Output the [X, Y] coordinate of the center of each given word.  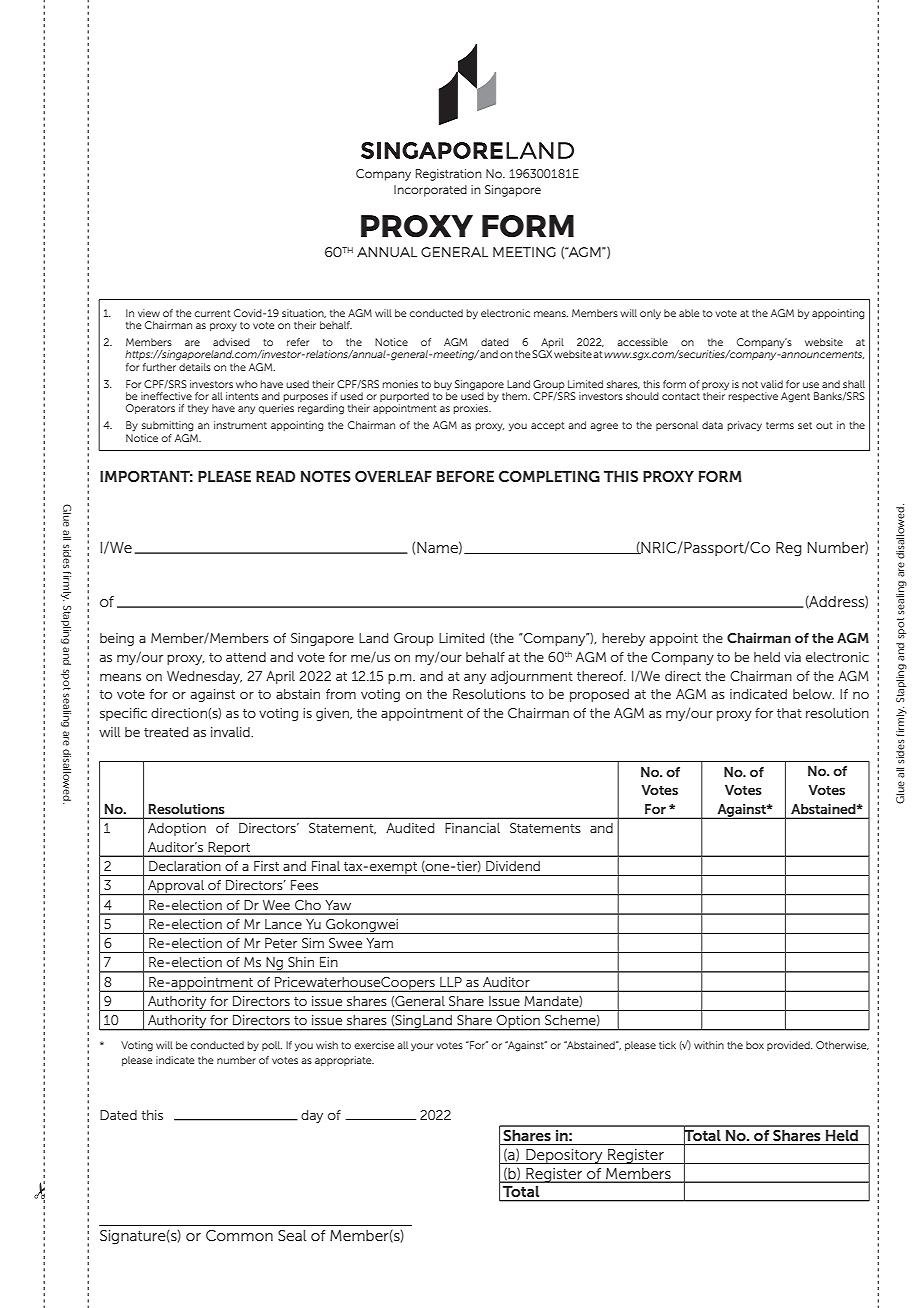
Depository [564, 1156]
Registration [449, 175]
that [789, 713]
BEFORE [465, 476]
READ [275, 476]
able [689, 313]
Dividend [513, 866]
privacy [744, 426]
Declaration [185, 866]
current [212, 313]
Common [239, 1235]
